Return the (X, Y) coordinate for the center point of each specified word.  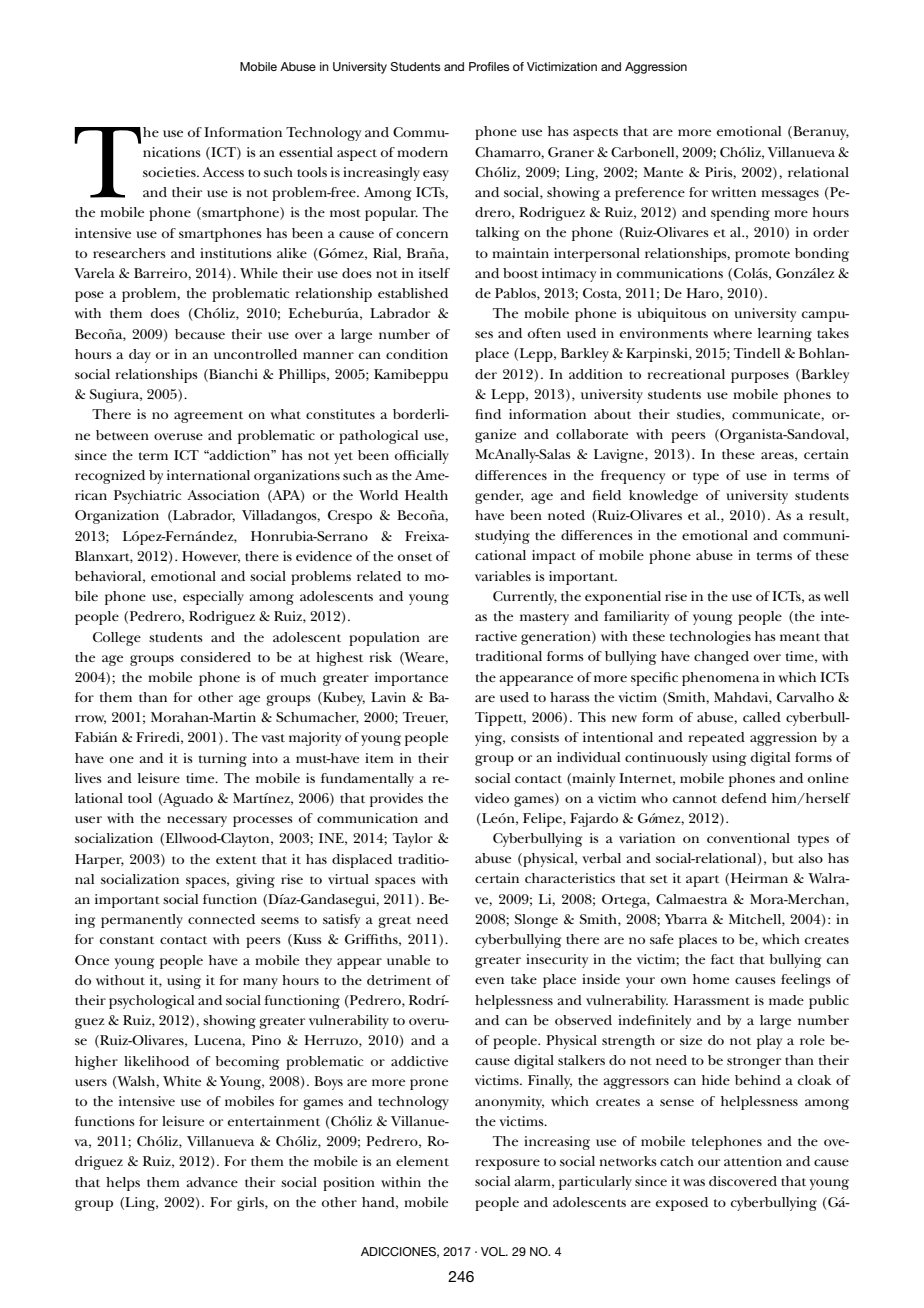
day (140, 356)
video (492, 798)
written (733, 192)
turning (223, 760)
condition (417, 354)
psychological (151, 1002)
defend (744, 798)
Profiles (489, 66)
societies (170, 172)
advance (212, 1182)
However (211, 557)
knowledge (663, 497)
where (732, 333)
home (711, 979)
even (489, 980)
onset (415, 557)
